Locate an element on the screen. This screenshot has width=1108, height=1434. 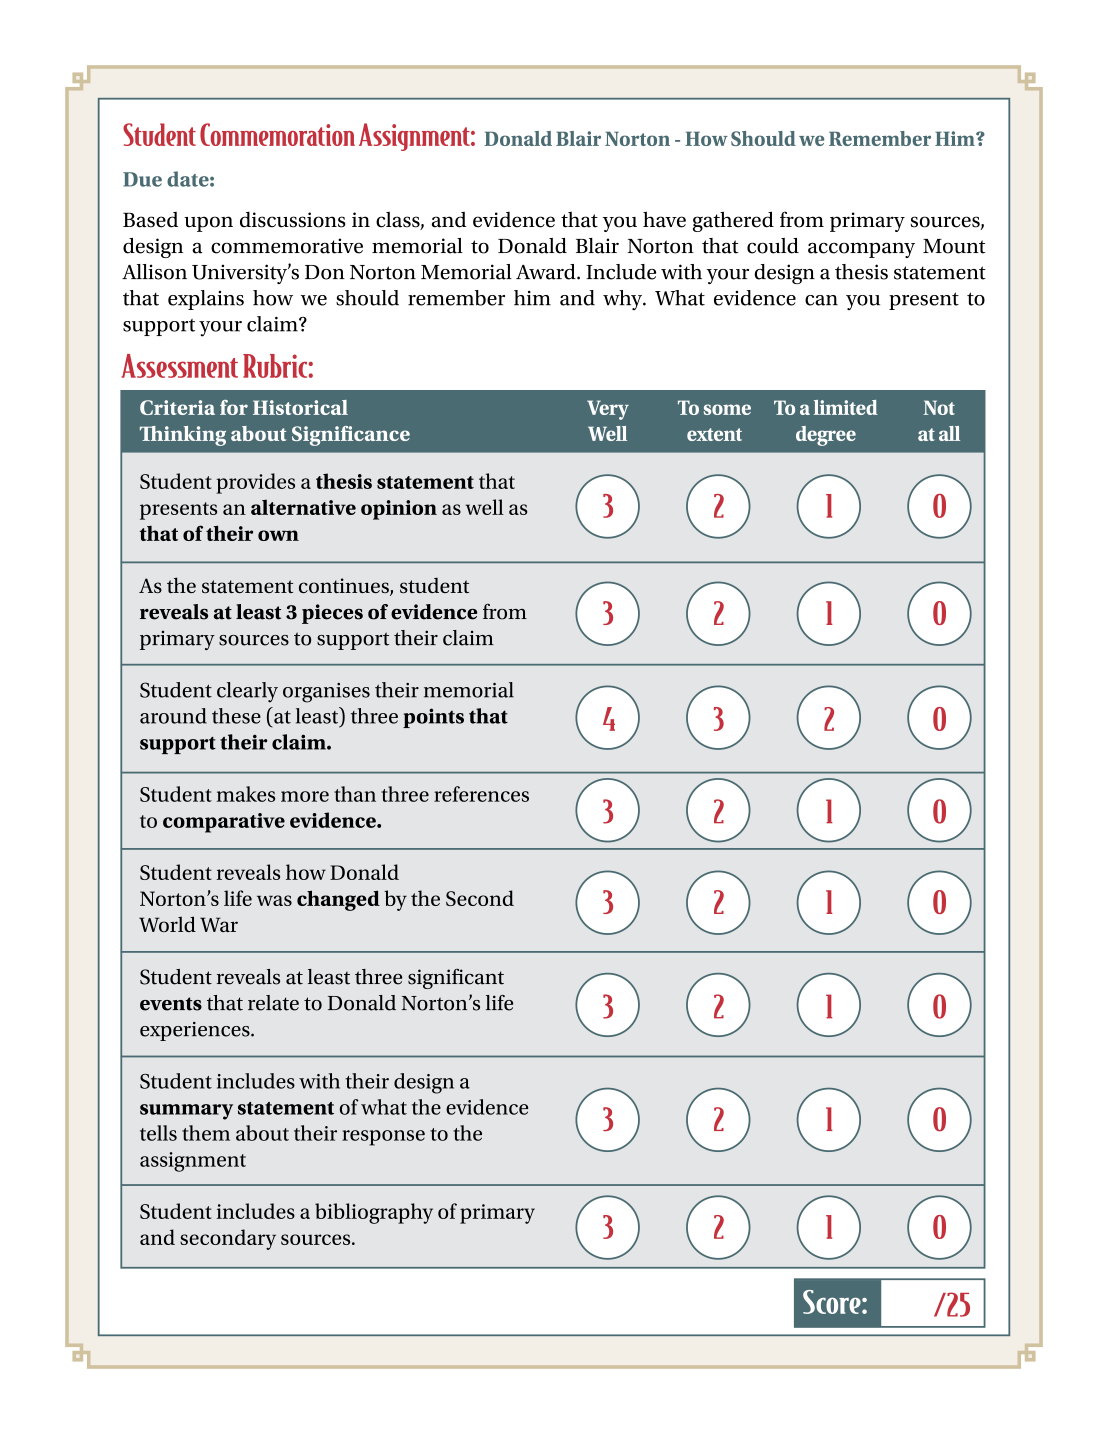
clearly is located at coordinates (247, 692).
